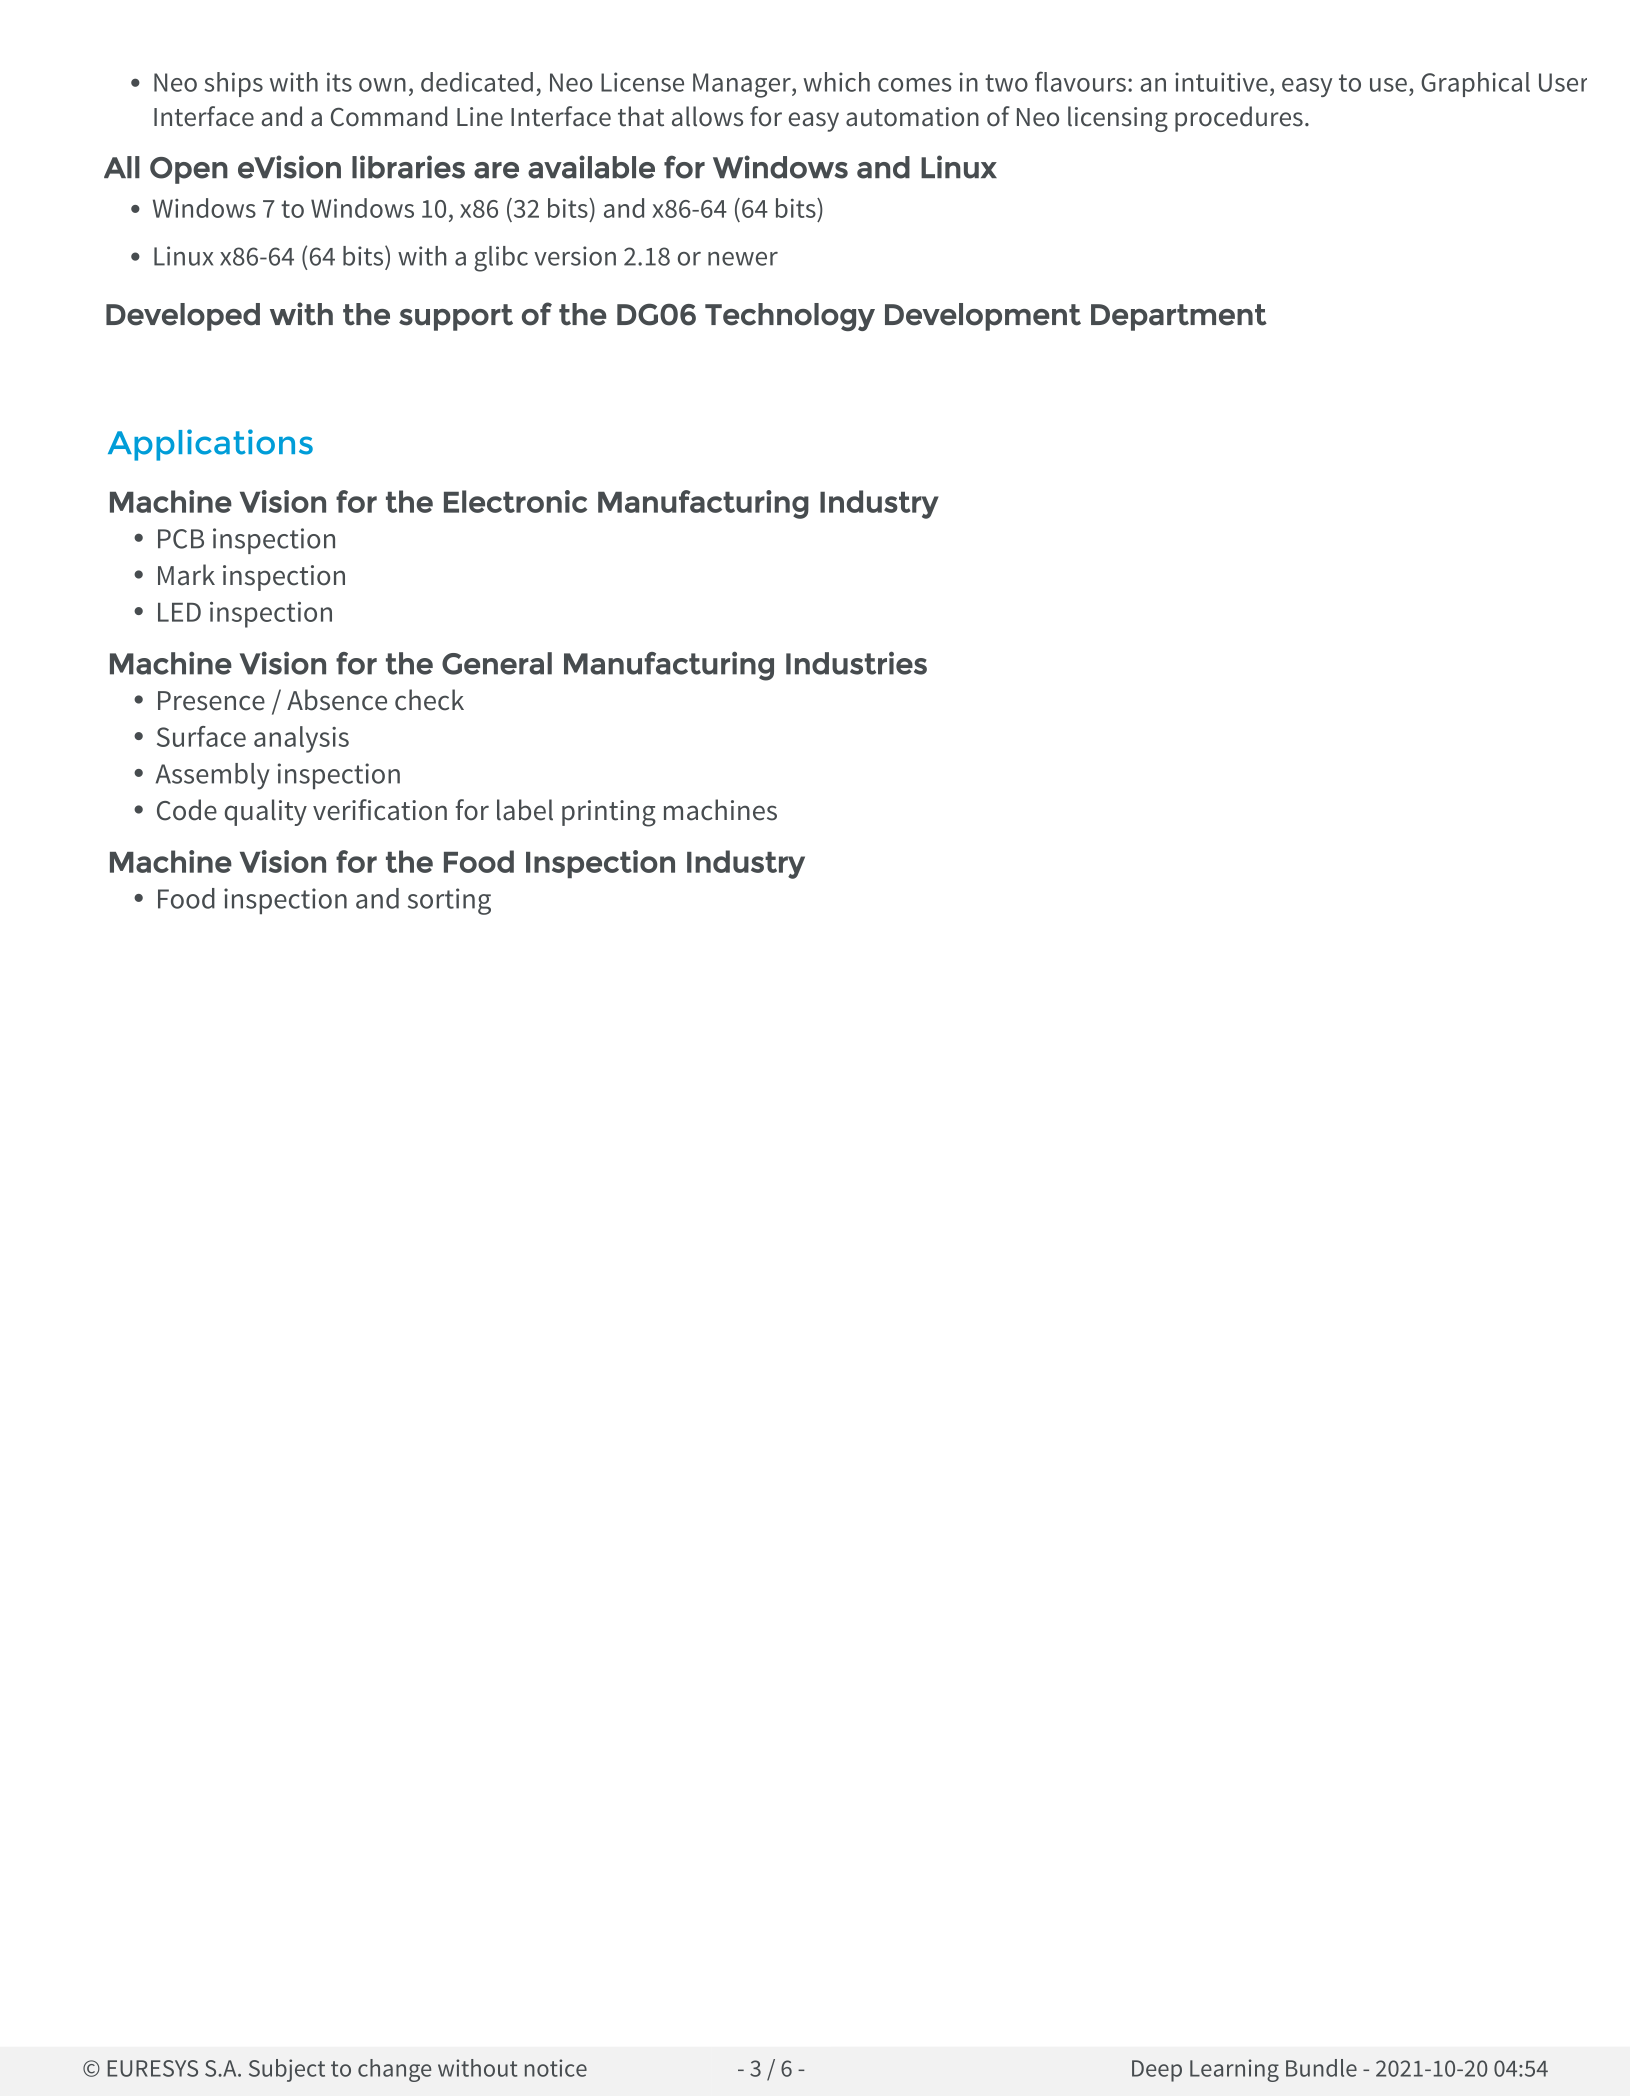 The width and height of the screenshot is (1630, 2096). What do you see at coordinates (525, 810) in the screenshot?
I see `label` at bounding box center [525, 810].
